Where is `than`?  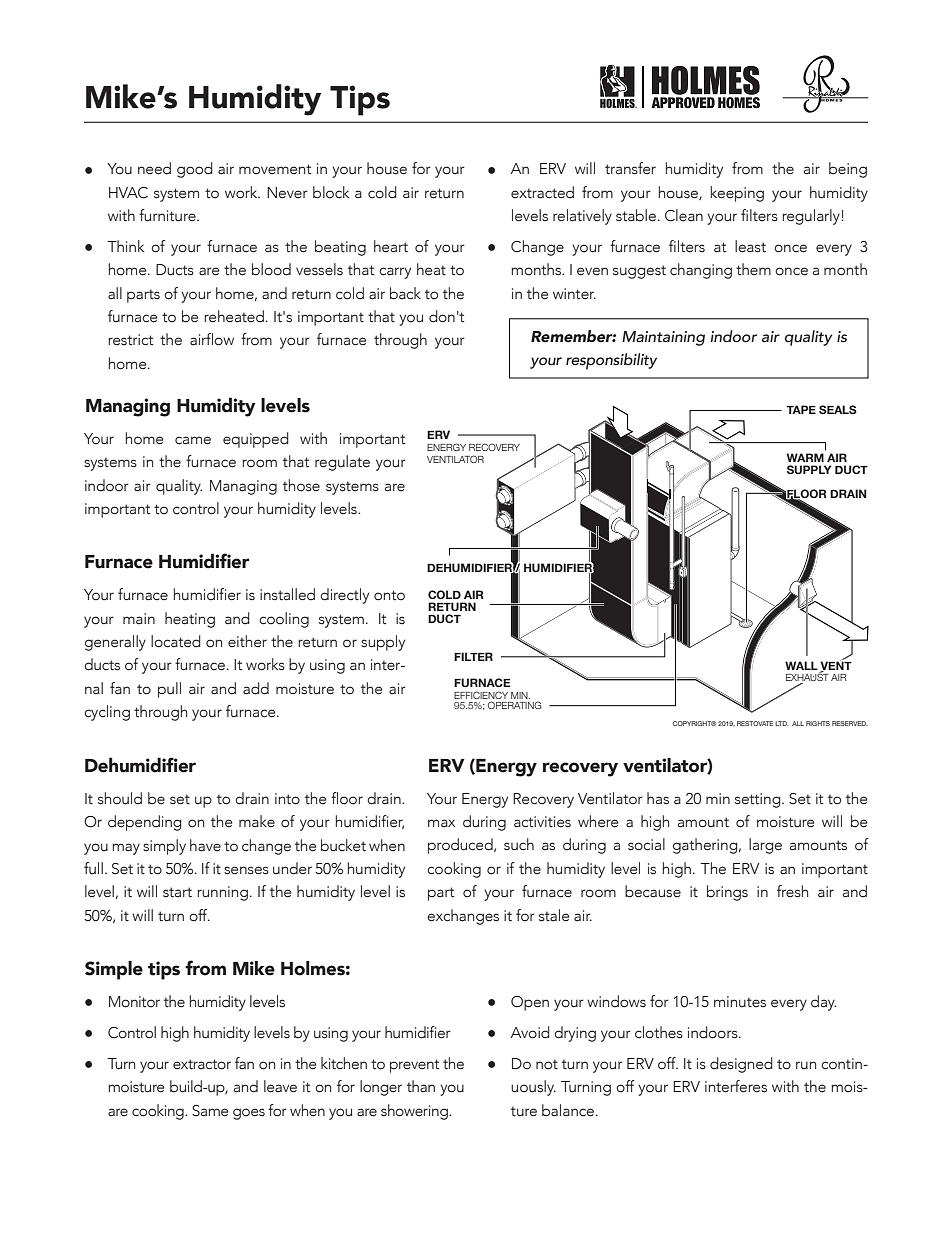
than is located at coordinates (421, 1086).
